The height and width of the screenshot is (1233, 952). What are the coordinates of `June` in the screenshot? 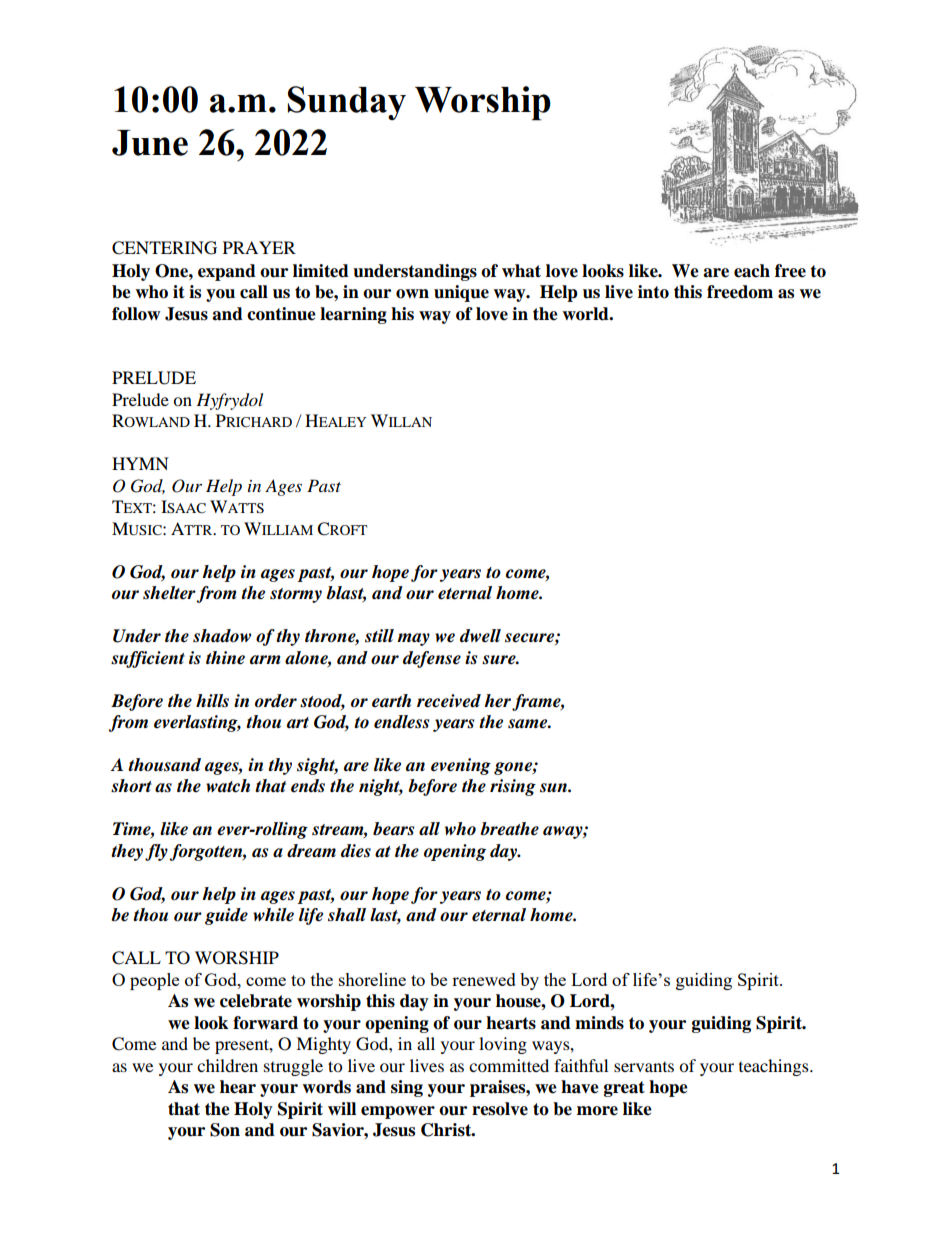 It's located at (150, 143).
